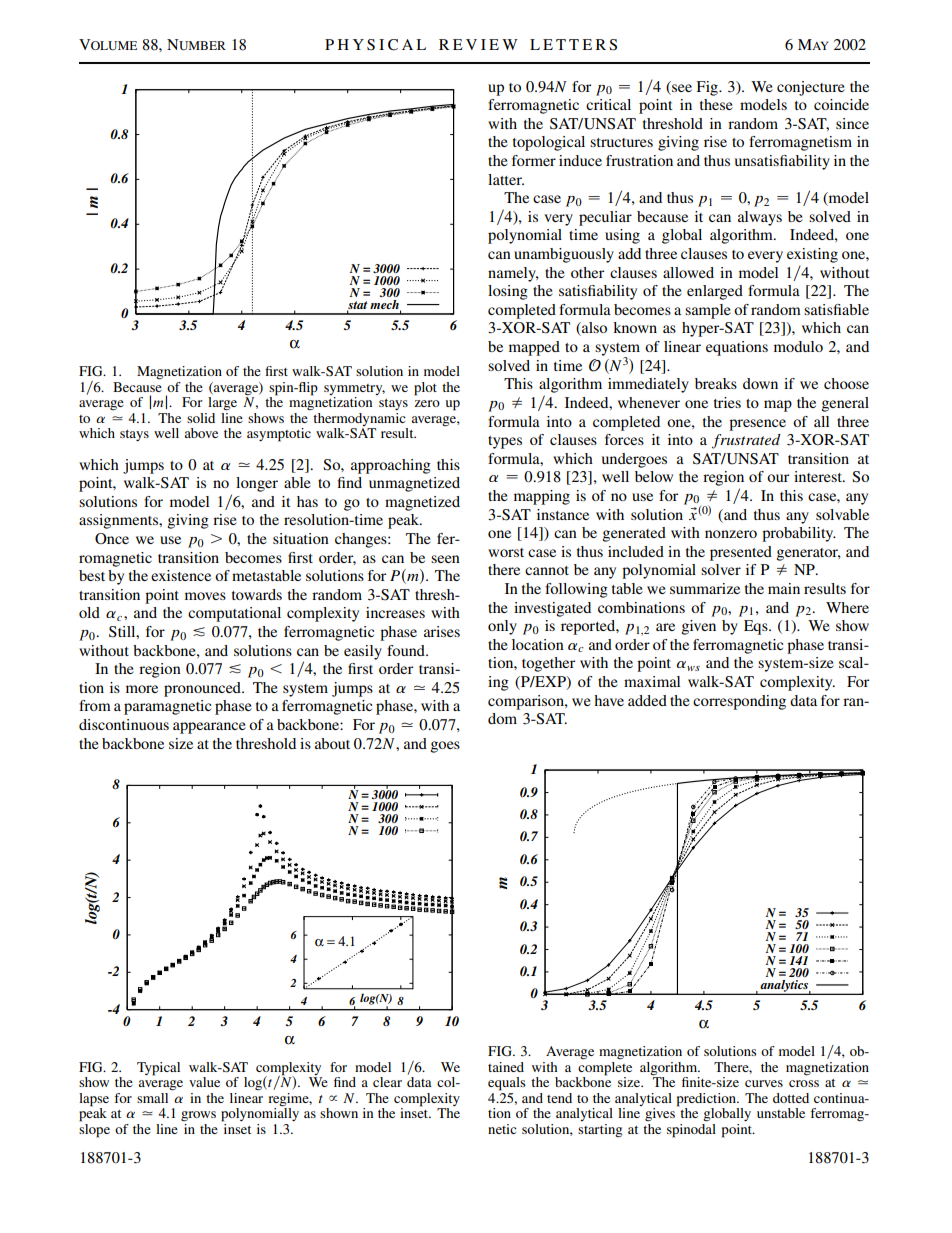  What do you see at coordinates (502, 627) in the document?
I see `only` at bounding box center [502, 627].
